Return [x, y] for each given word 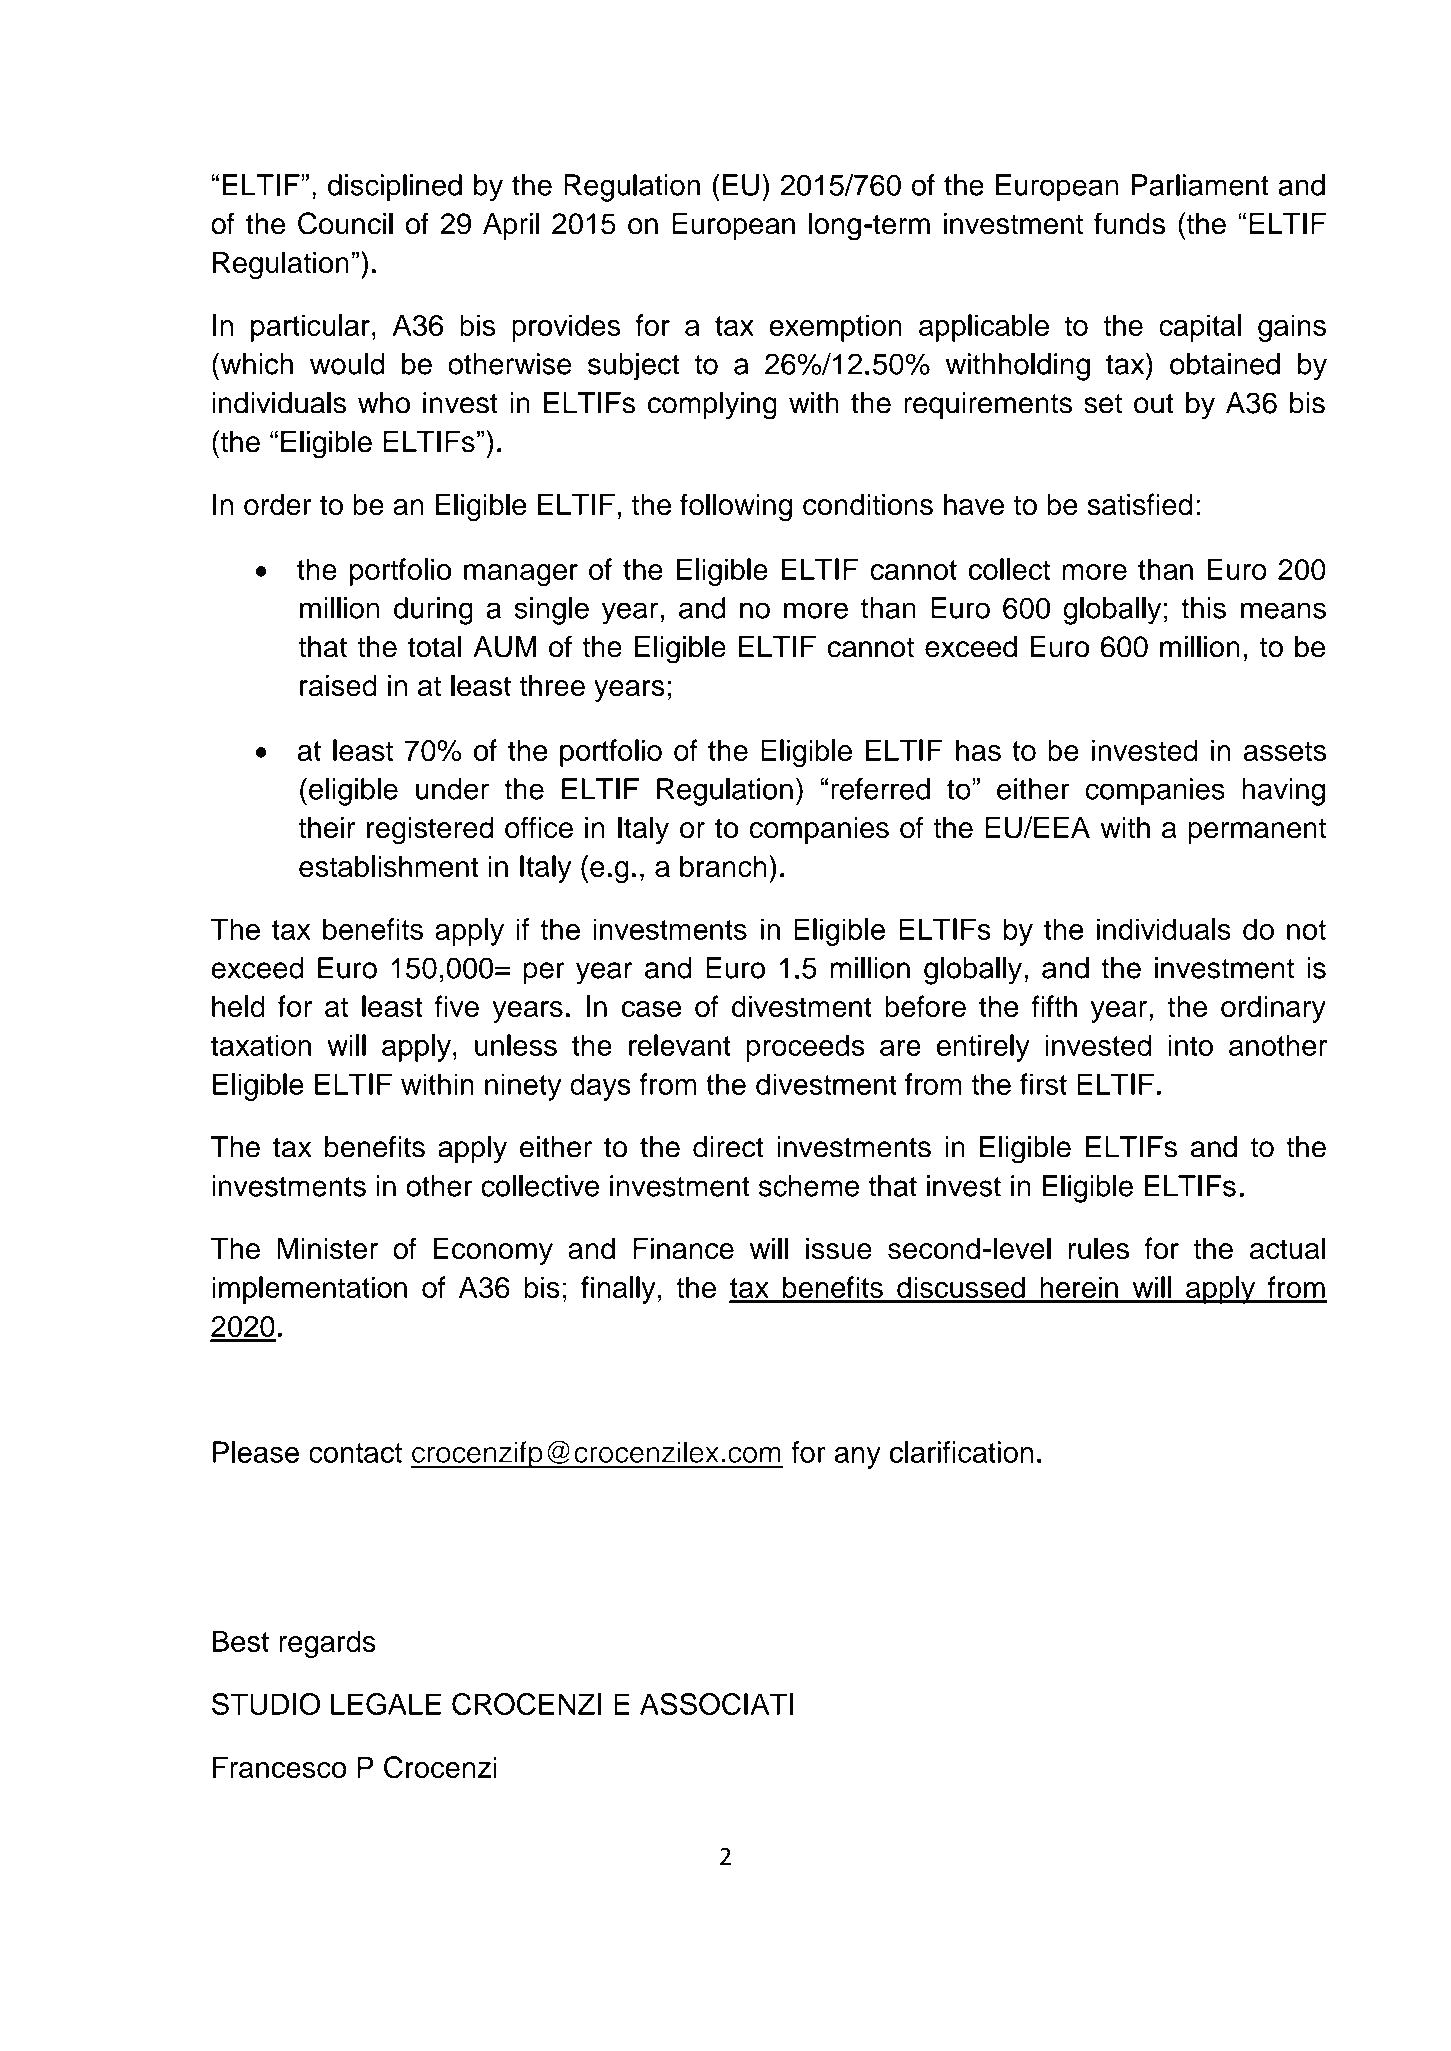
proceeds [806, 1048]
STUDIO [266, 1704]
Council [345, 223]
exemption [835, 328]
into [1191, 1045]
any [857, 1457]
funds [1129, 223]
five [457, 1006]
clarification [962, 1452]
